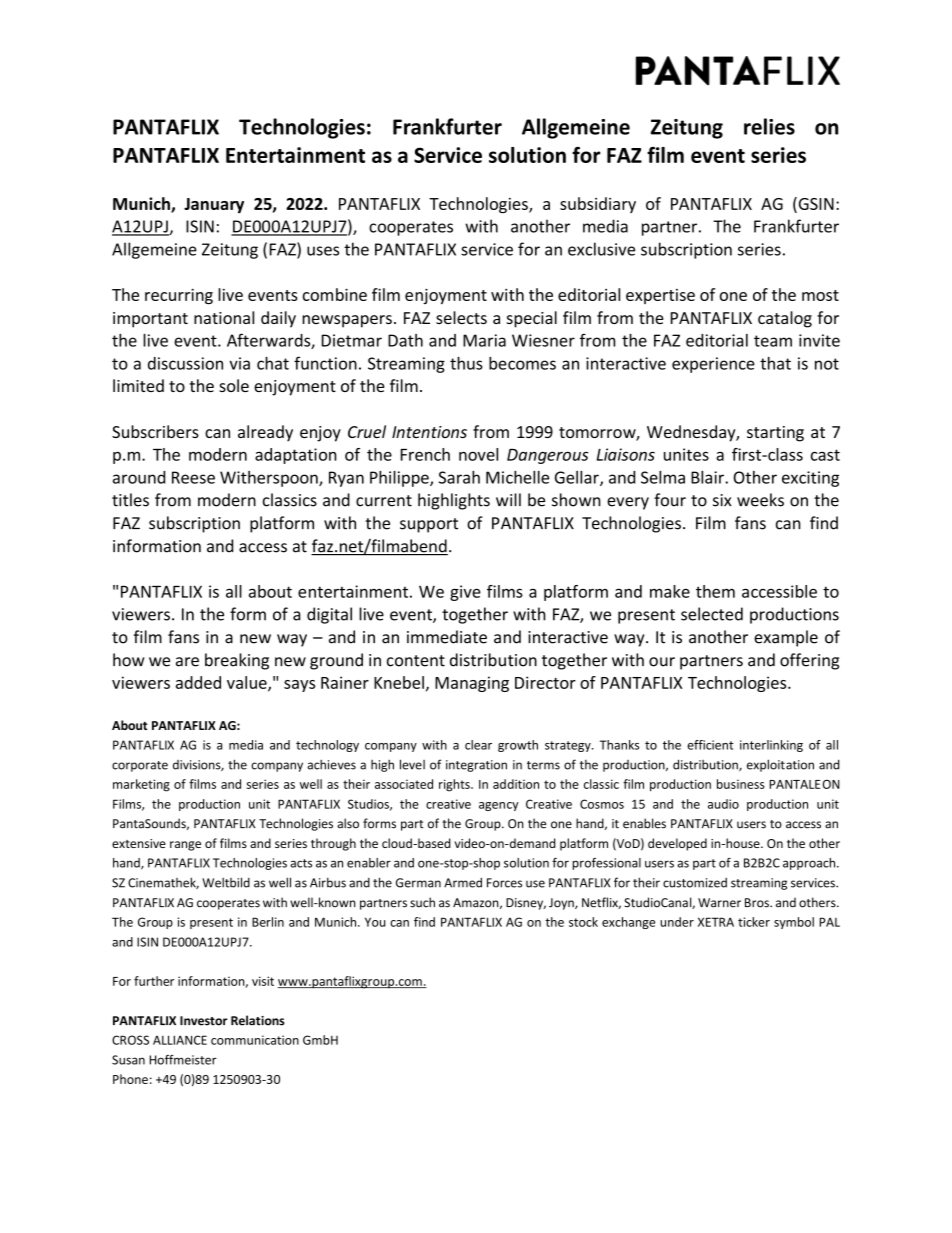 This screenshot has height=1233, width=952. What do you see at coordinates (466, 363) in the screenshot?
I see `thus` at bounding box center [466, 363].
